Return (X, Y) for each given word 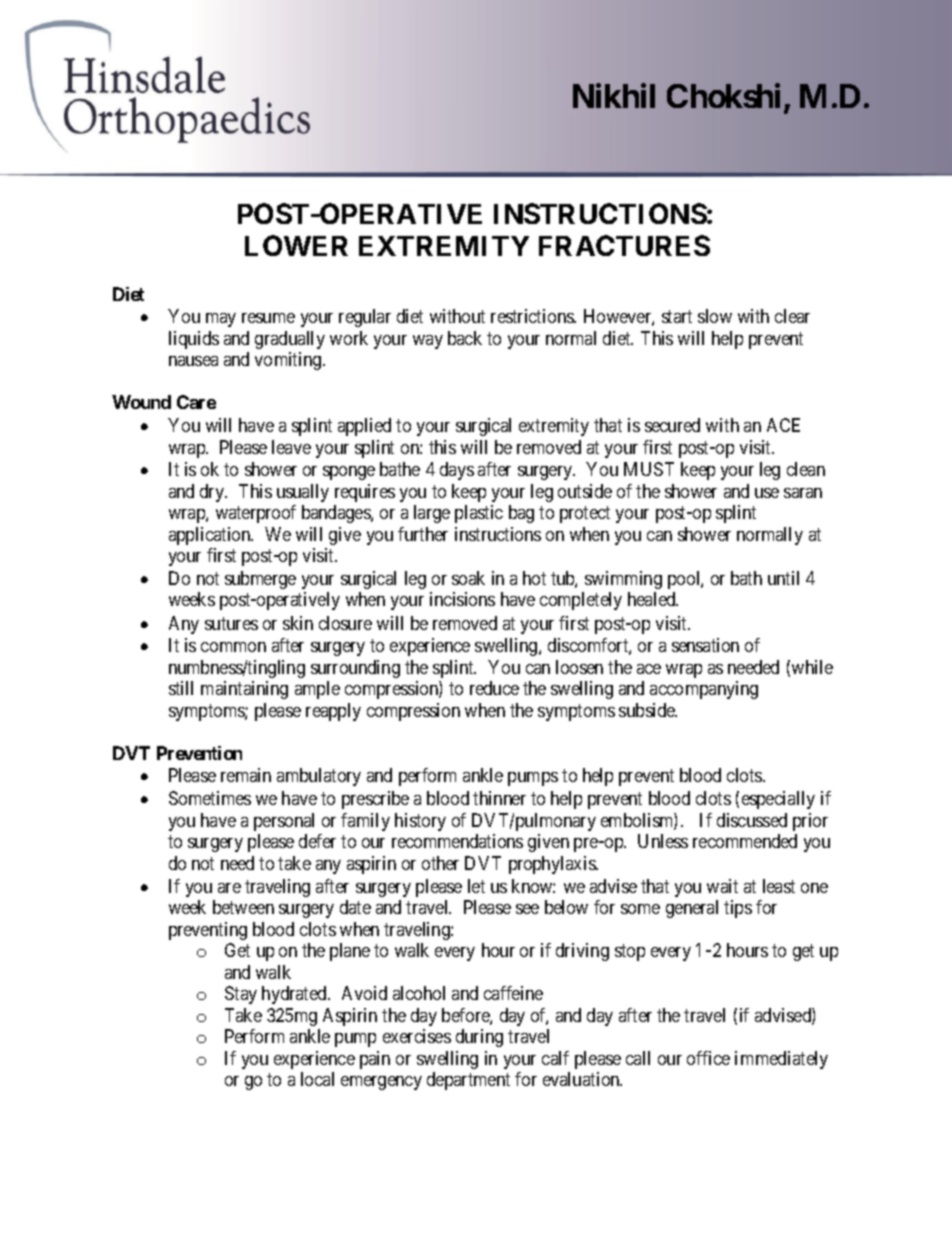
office (708, 1058)
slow (715, 316)
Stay (241, 995)
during (479, 1038)
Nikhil (614, 95)
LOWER (296, 245)
